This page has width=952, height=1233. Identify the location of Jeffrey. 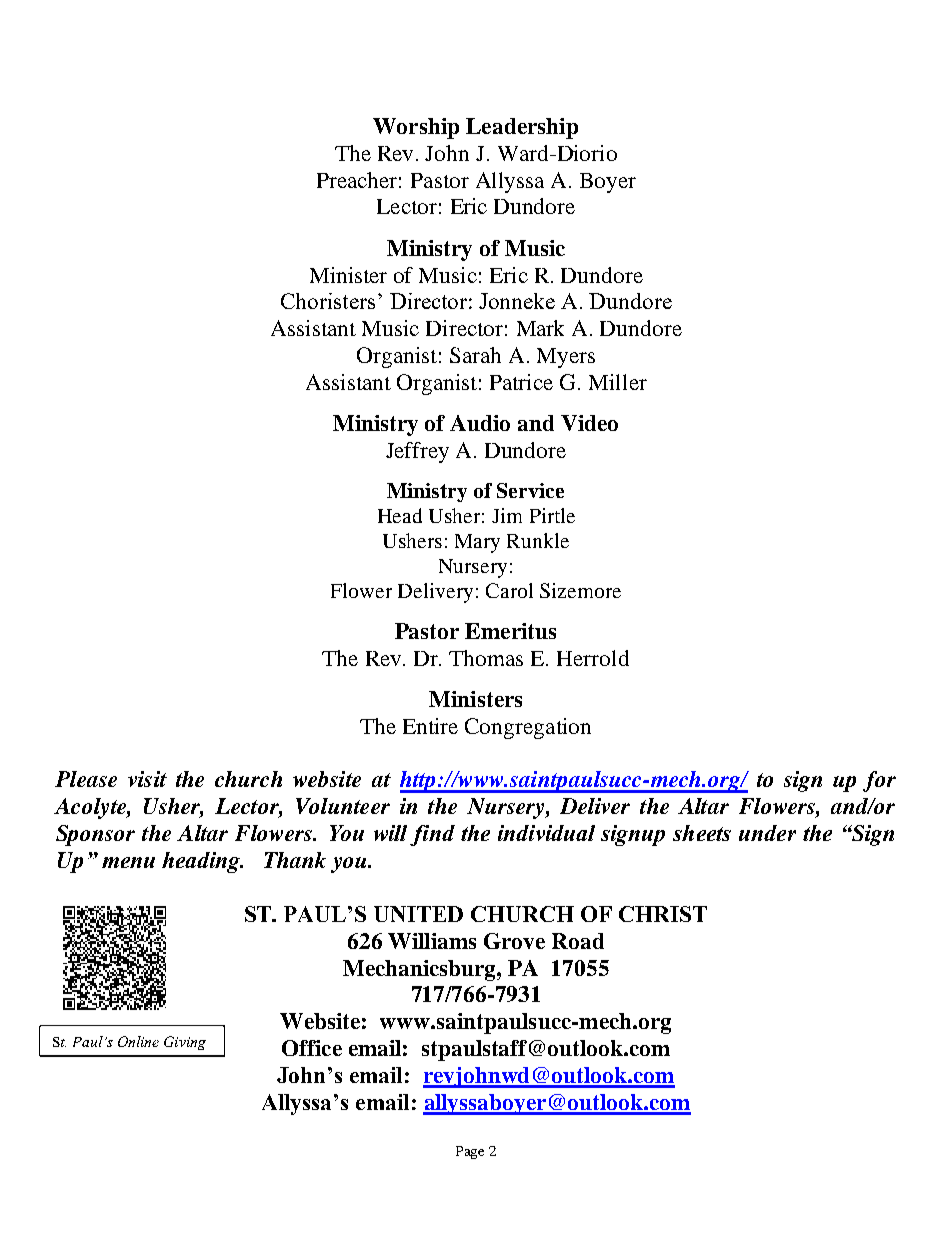
(417, 452).
